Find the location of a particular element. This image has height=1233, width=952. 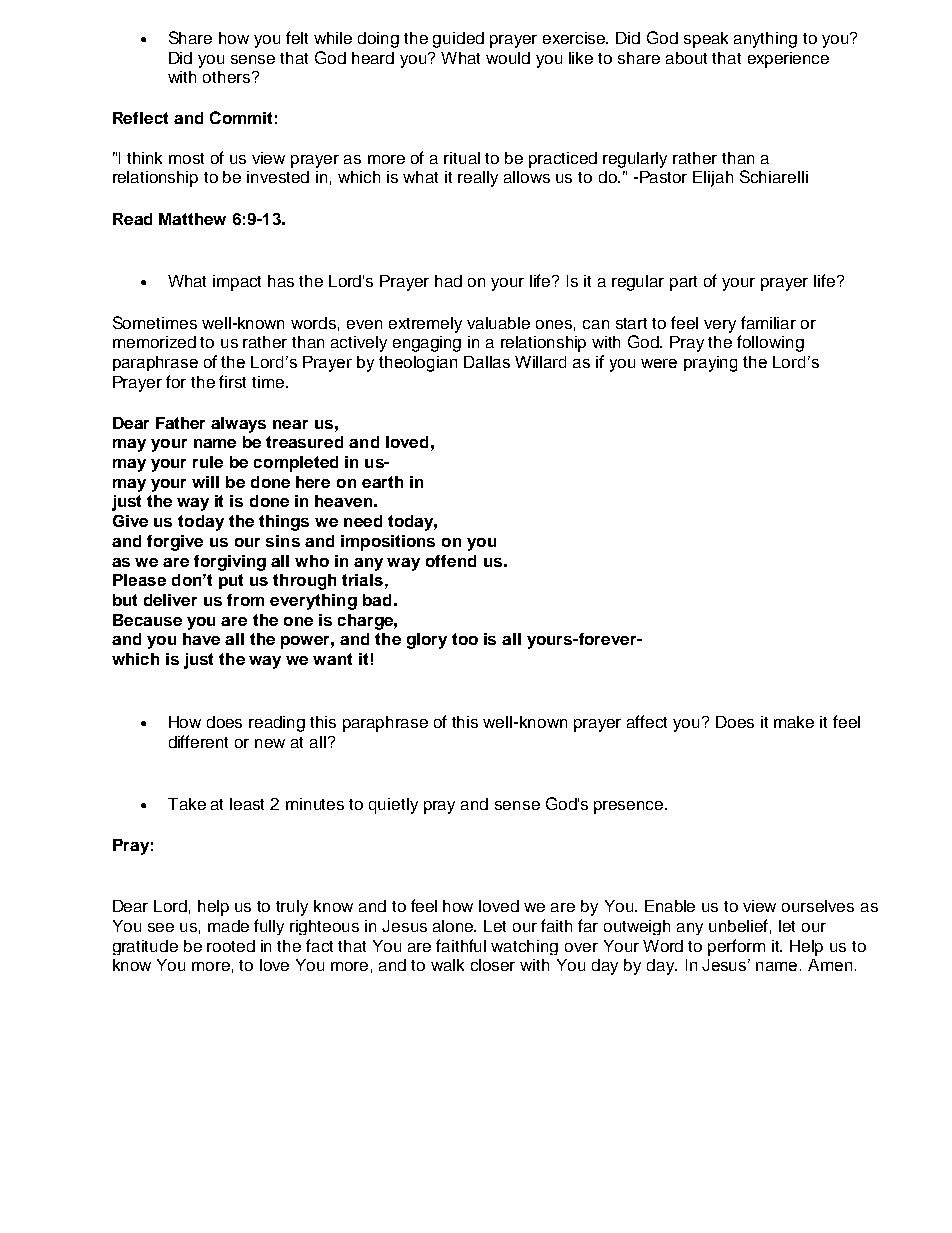

would is located at coordinates (508, 58).
